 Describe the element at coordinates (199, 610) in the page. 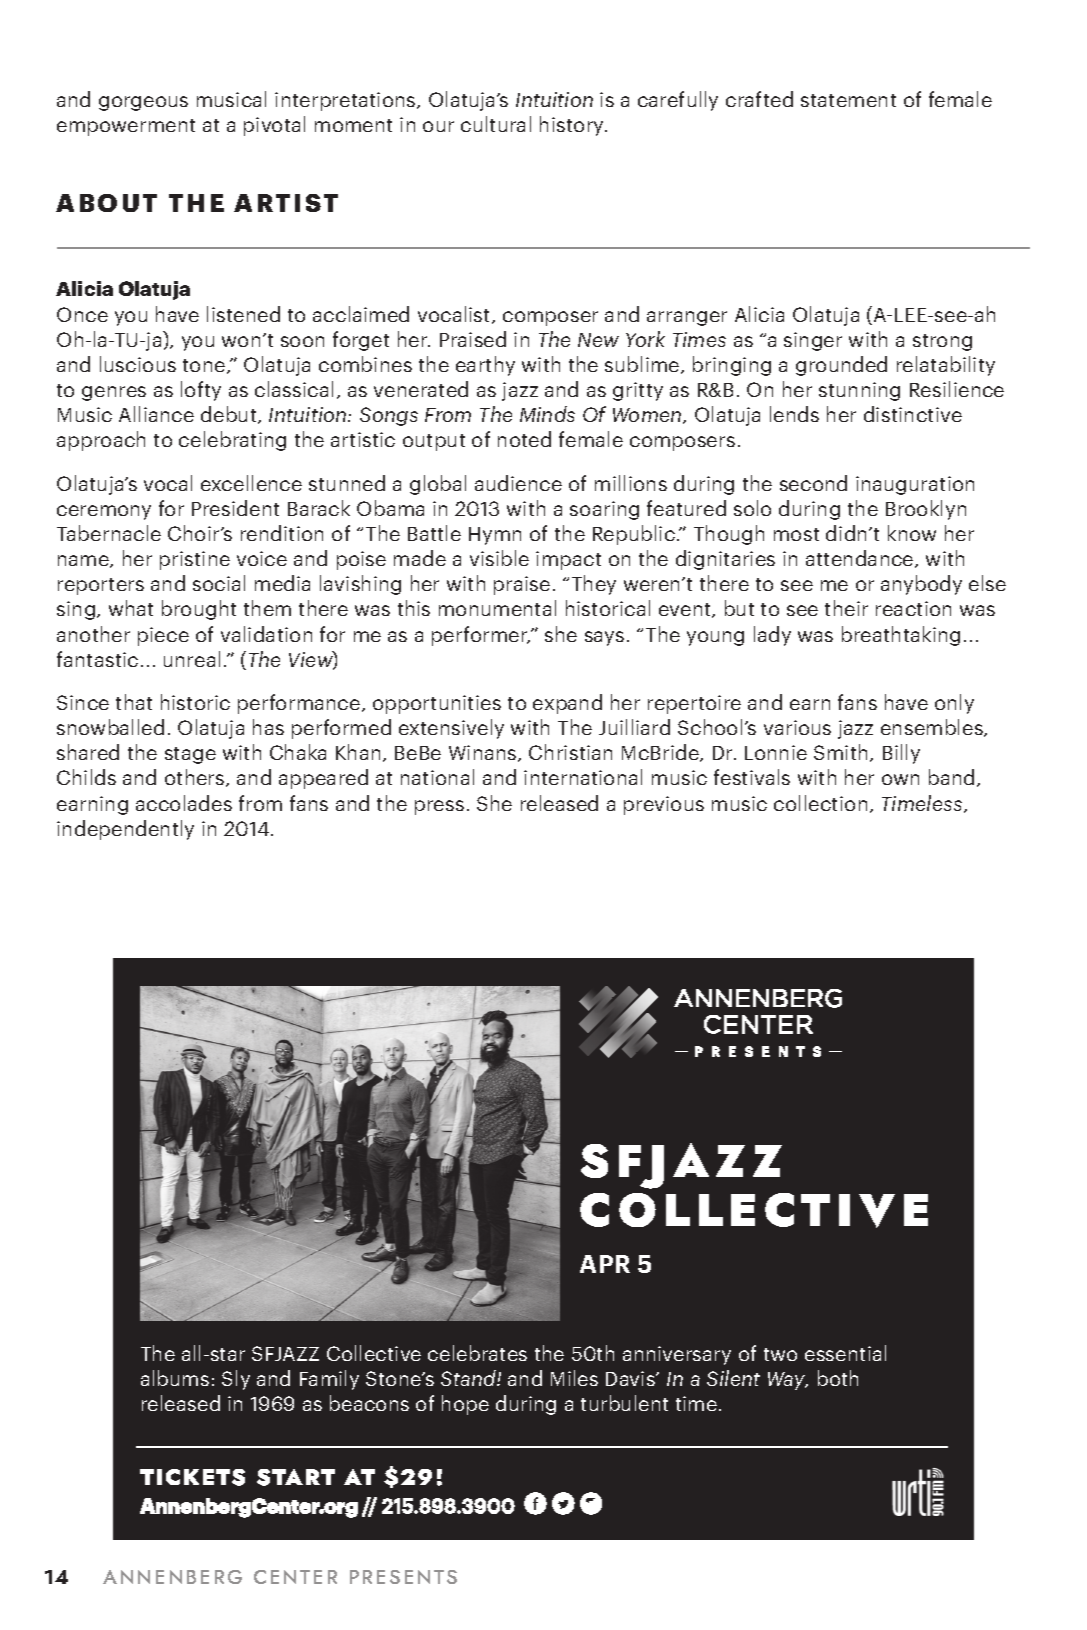

I see `brought` at that location.
